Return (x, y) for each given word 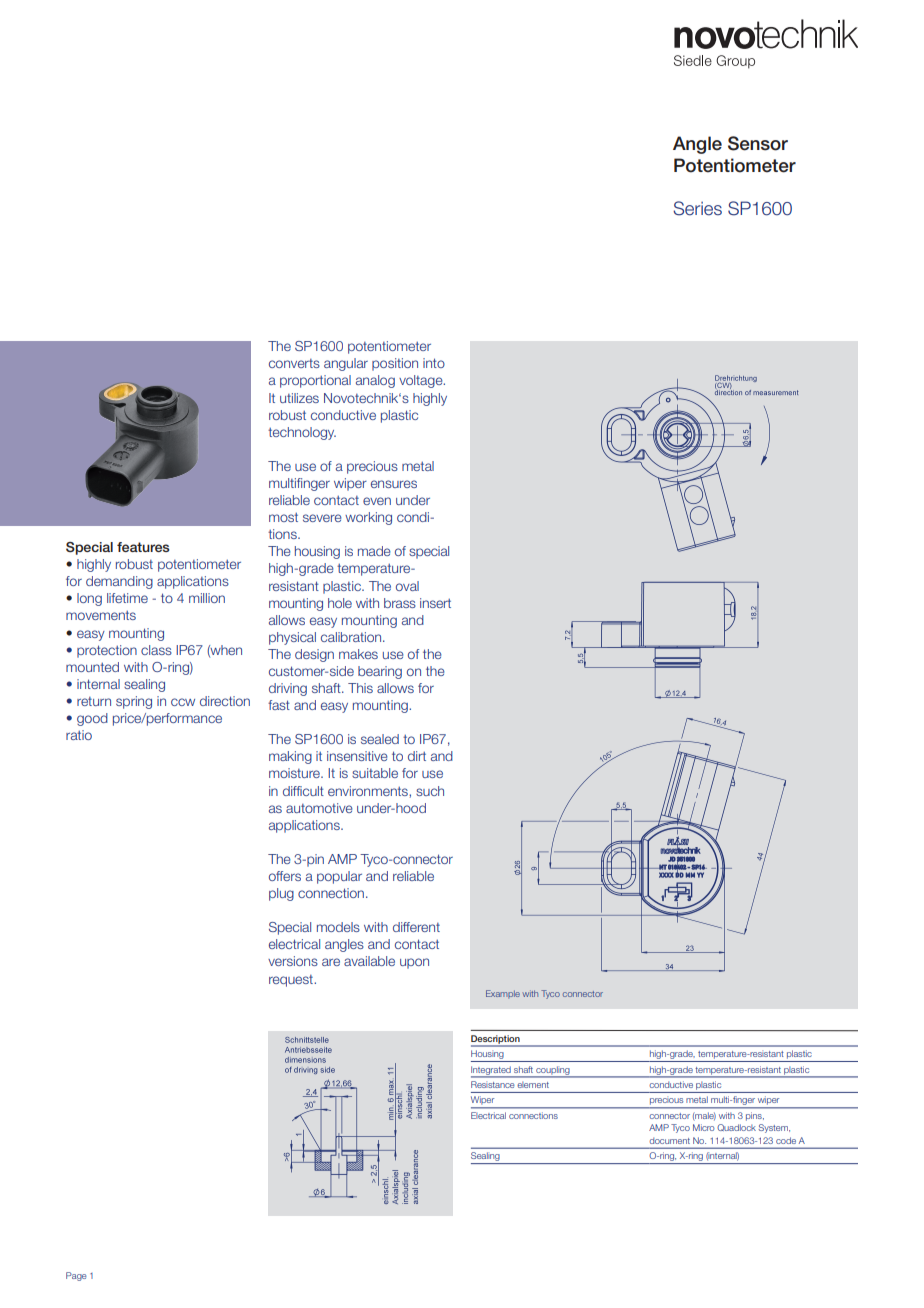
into (434, 363)
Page (76, 1276)
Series (697, 208)
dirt (417, 756)
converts (294, 363)
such (430, 791)
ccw (183, 702)
